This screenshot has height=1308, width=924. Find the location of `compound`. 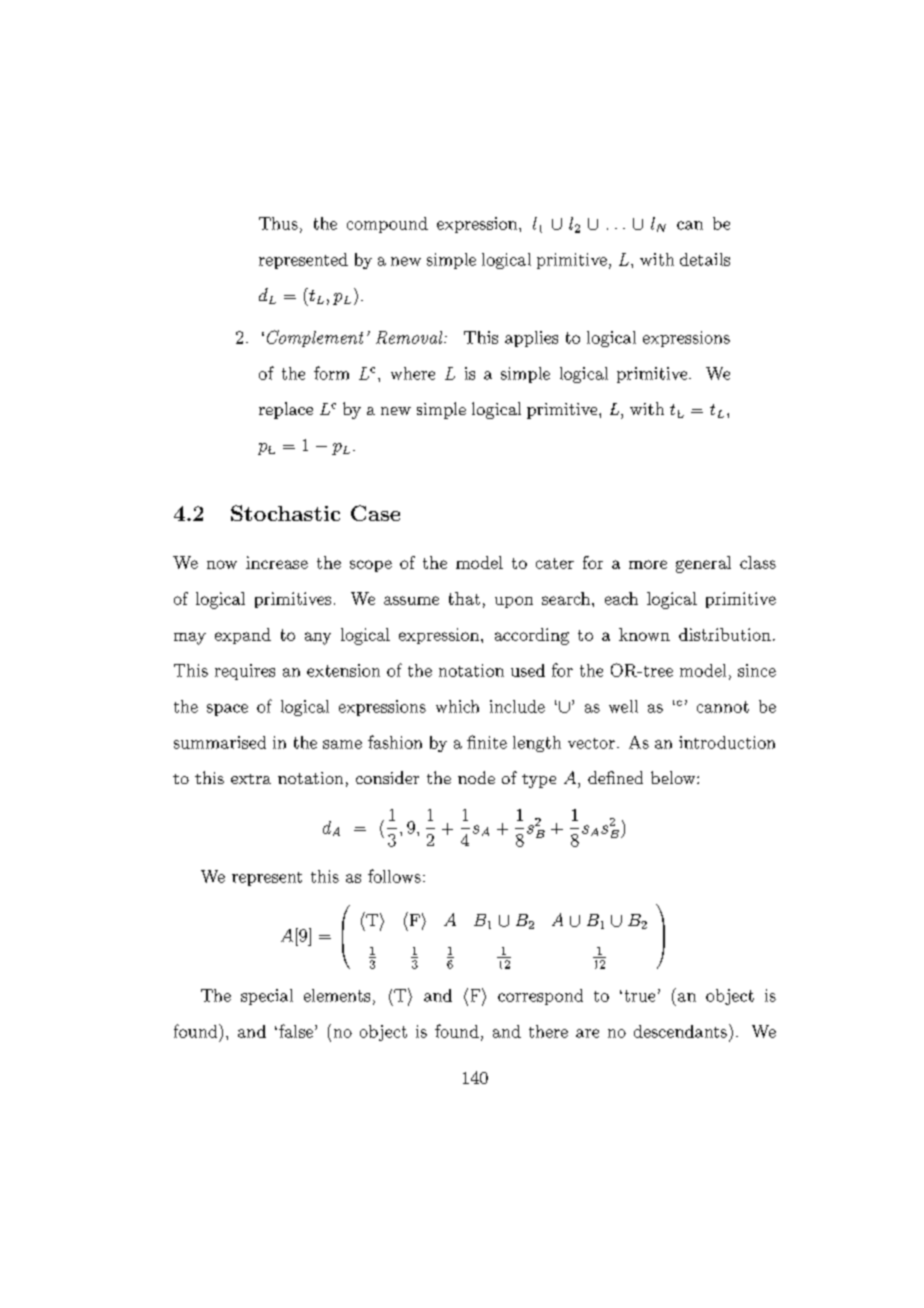

compound is located at coordinates (387, 225).
